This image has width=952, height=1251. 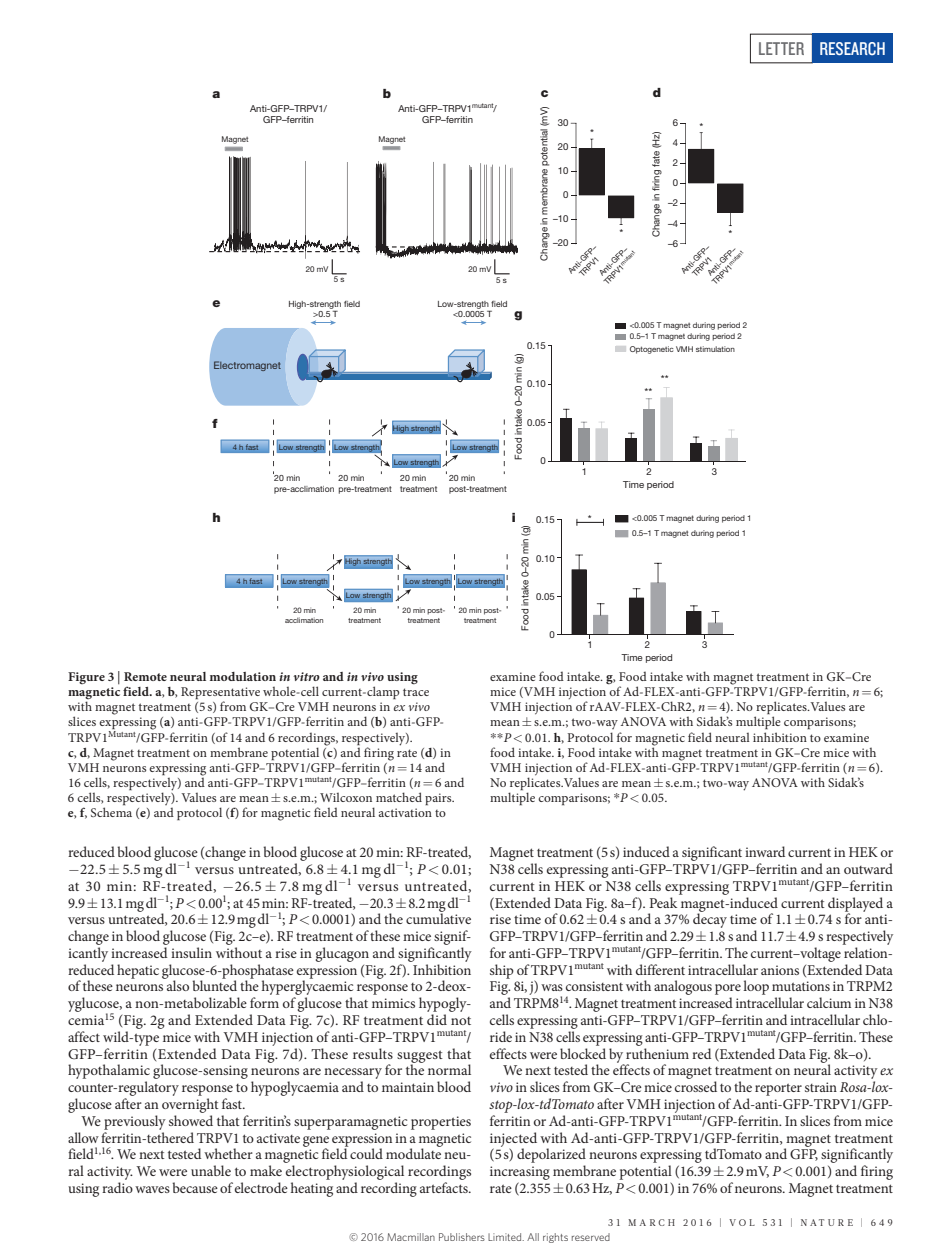 What do you see at coordinates (715, 349) in the image?
I see `stimulation` at bounding box center [715, 349].
